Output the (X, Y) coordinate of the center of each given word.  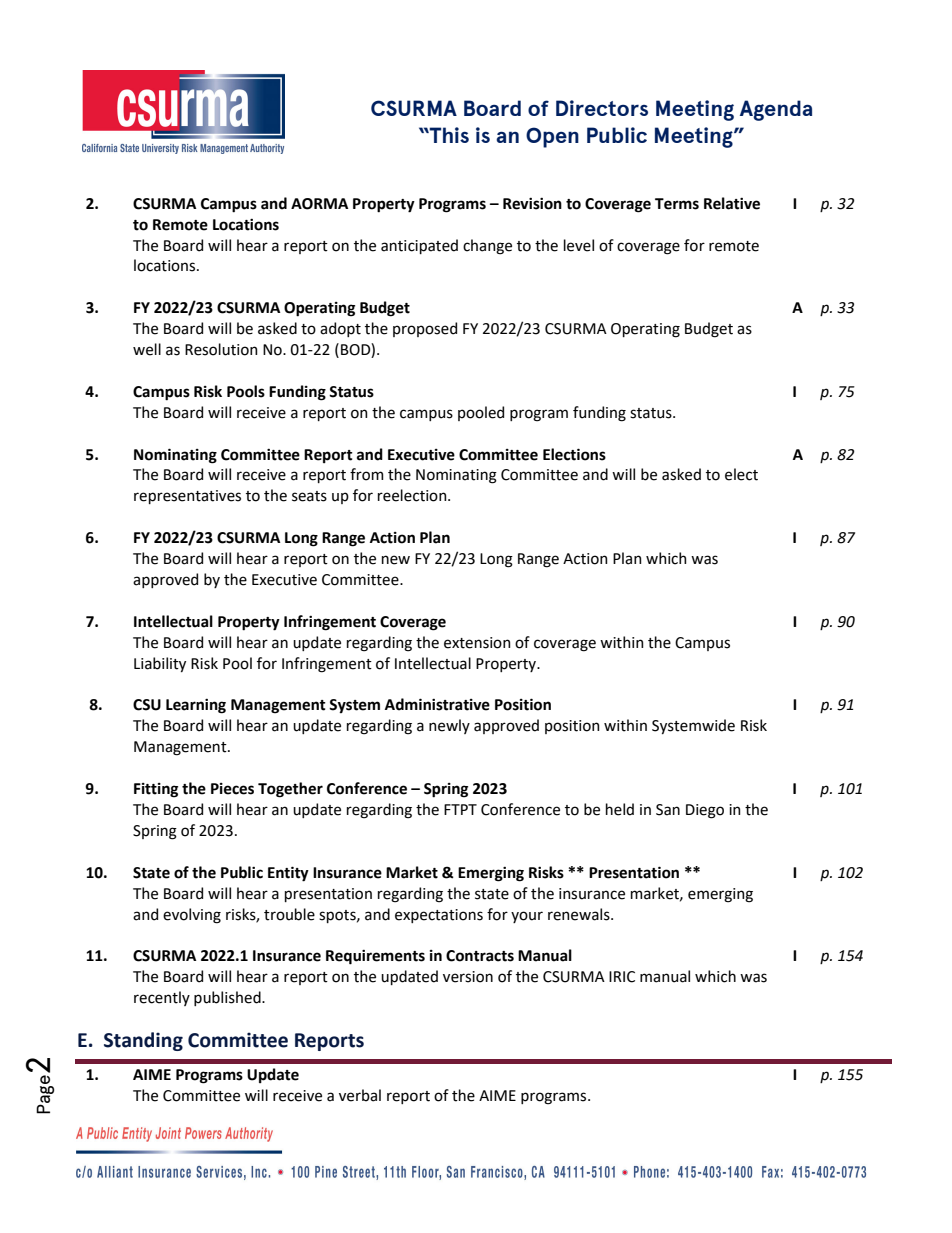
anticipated (419, 246)
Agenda (776, 110)
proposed (425, 329)
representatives (187, 497)
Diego (705, 811)
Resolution (221, 349)
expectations (439, 916)
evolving (192, 916)
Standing (143, 1041)
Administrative (437, 704)
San (668, 810)
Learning (196, 706)
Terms (677, 204)
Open (552, 137)
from (367, 474)
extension (477, 643)
